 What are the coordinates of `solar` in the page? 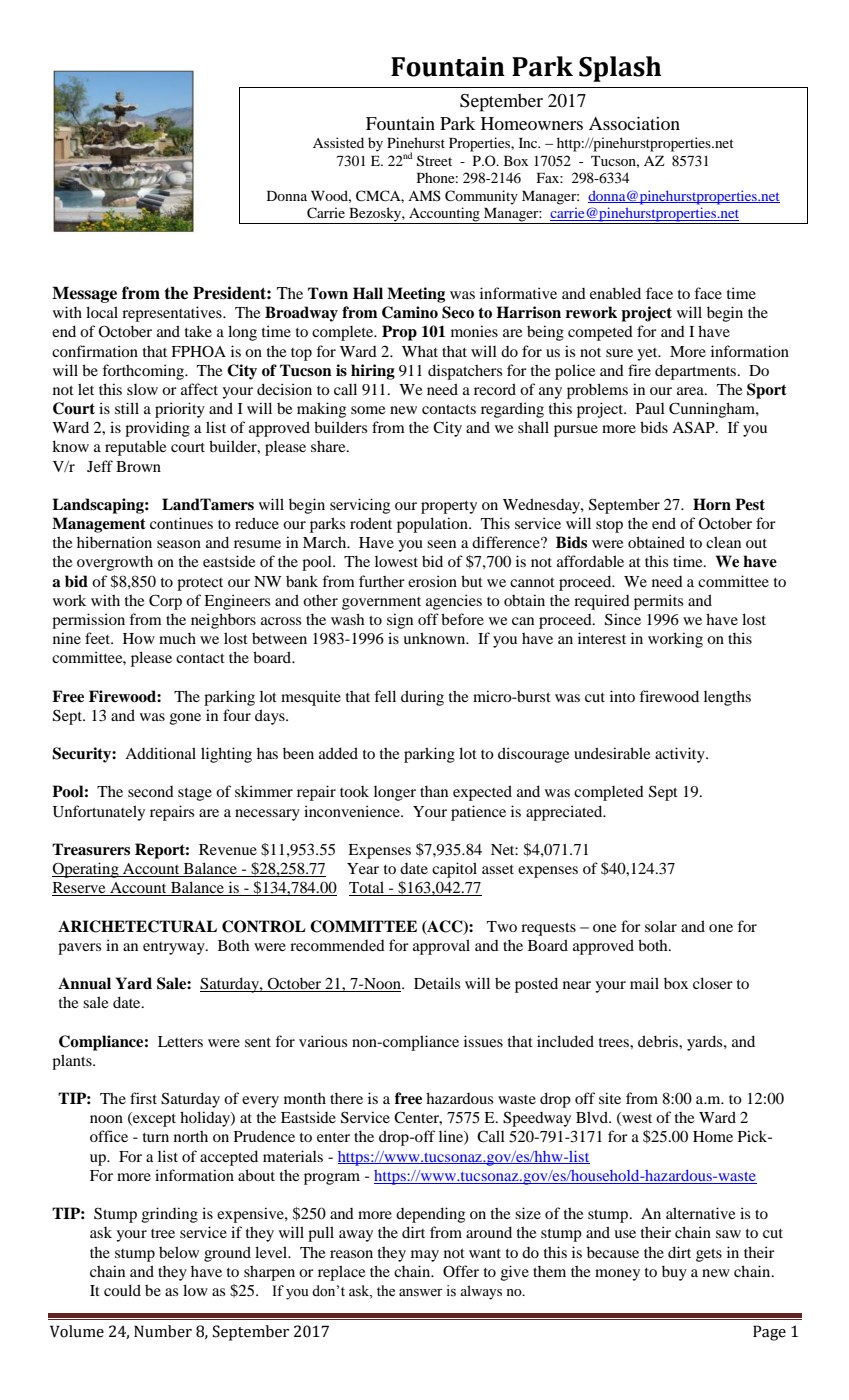 It's located at (661, 926).
